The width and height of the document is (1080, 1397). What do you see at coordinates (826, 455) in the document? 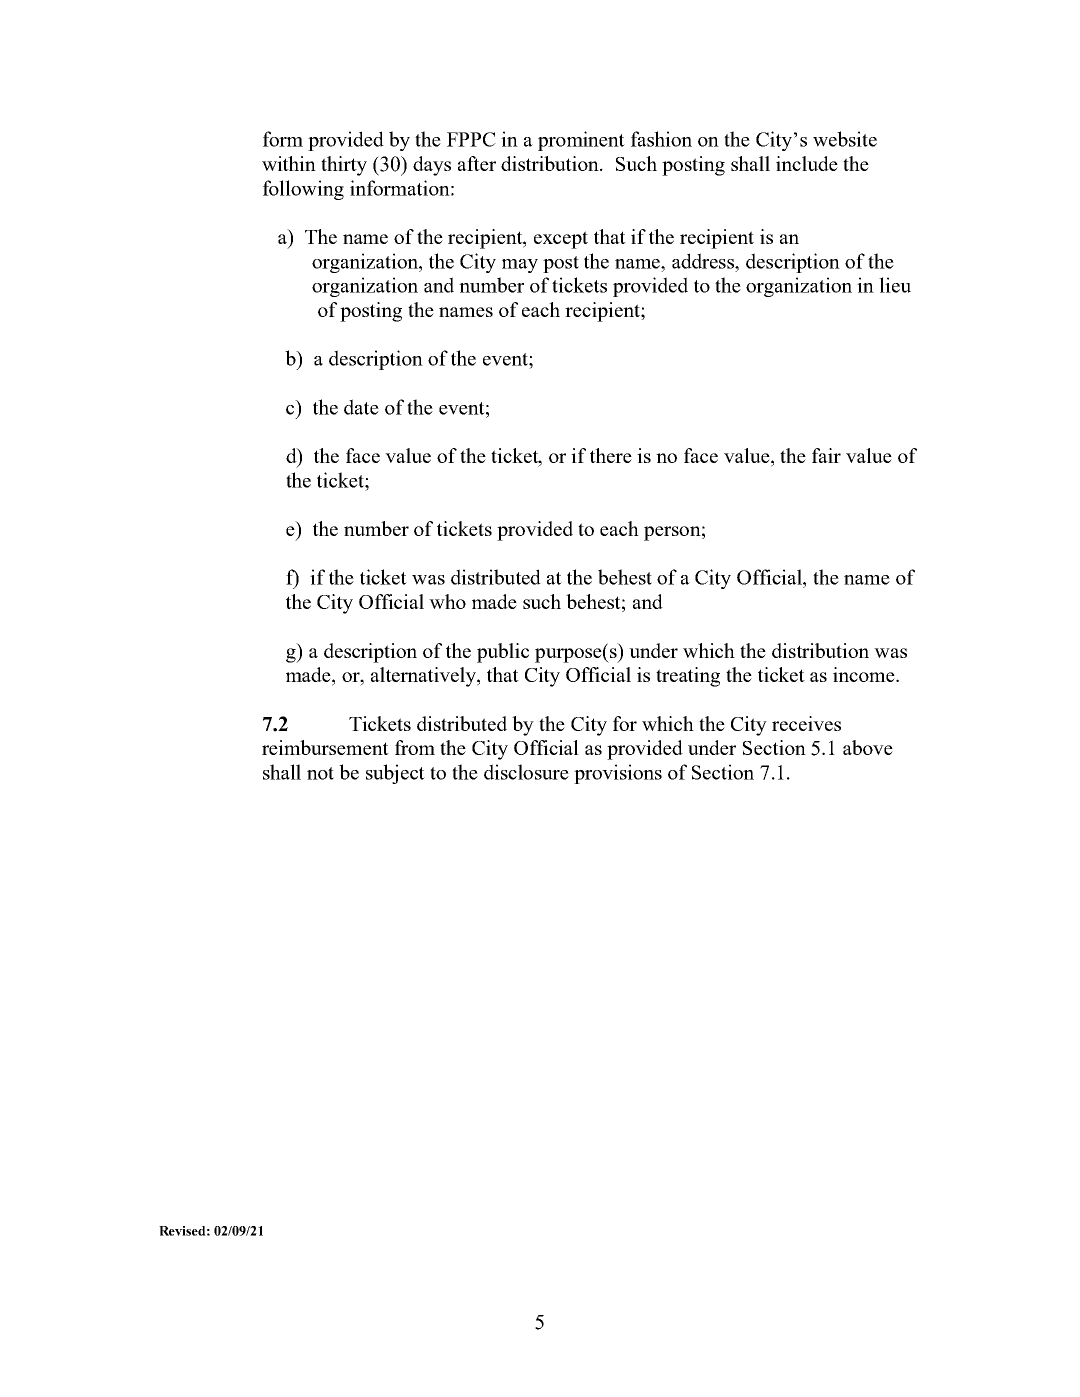
I see `fair` at bounding box center [826, 455].
